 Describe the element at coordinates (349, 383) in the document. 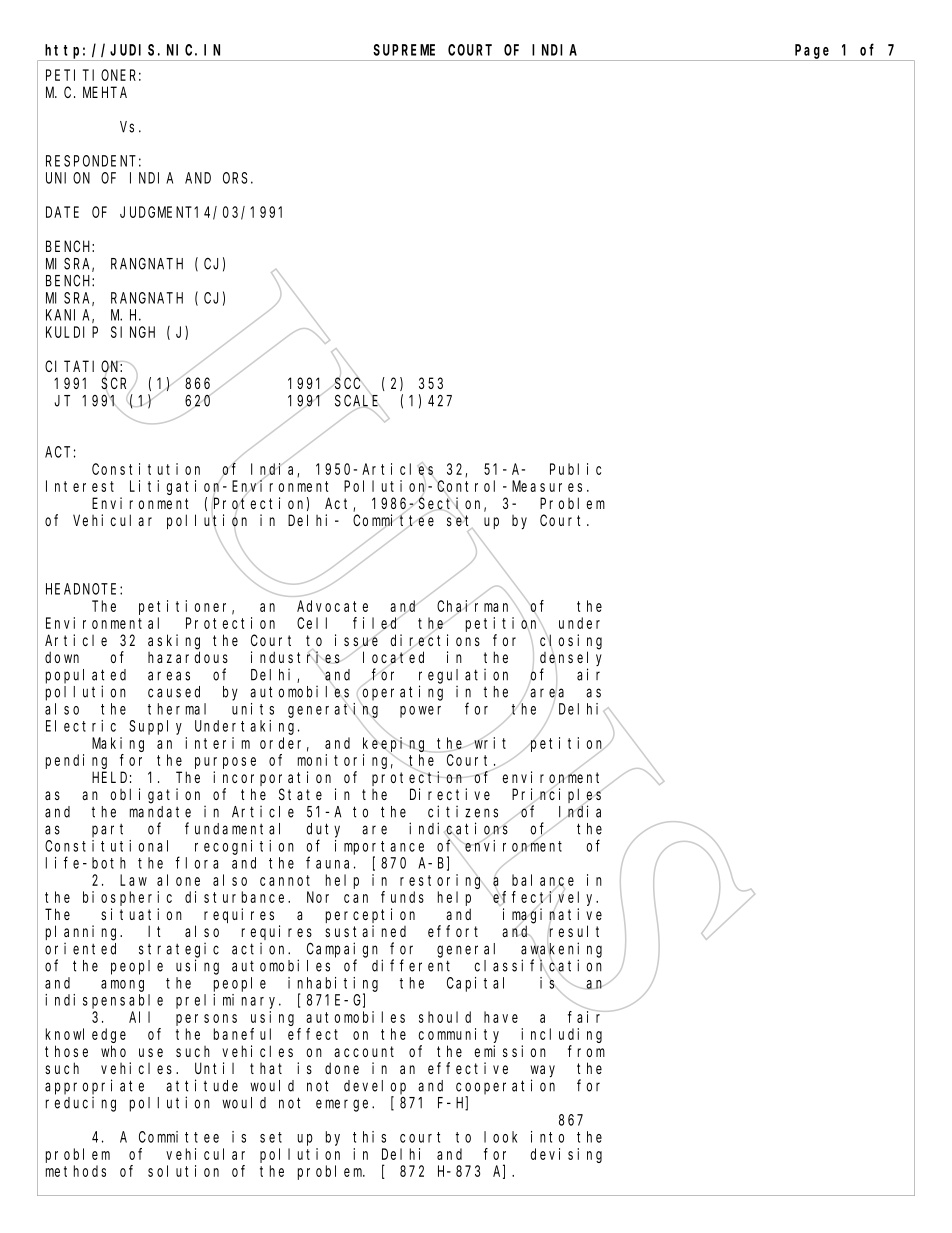

I see `SCC` at that location.
